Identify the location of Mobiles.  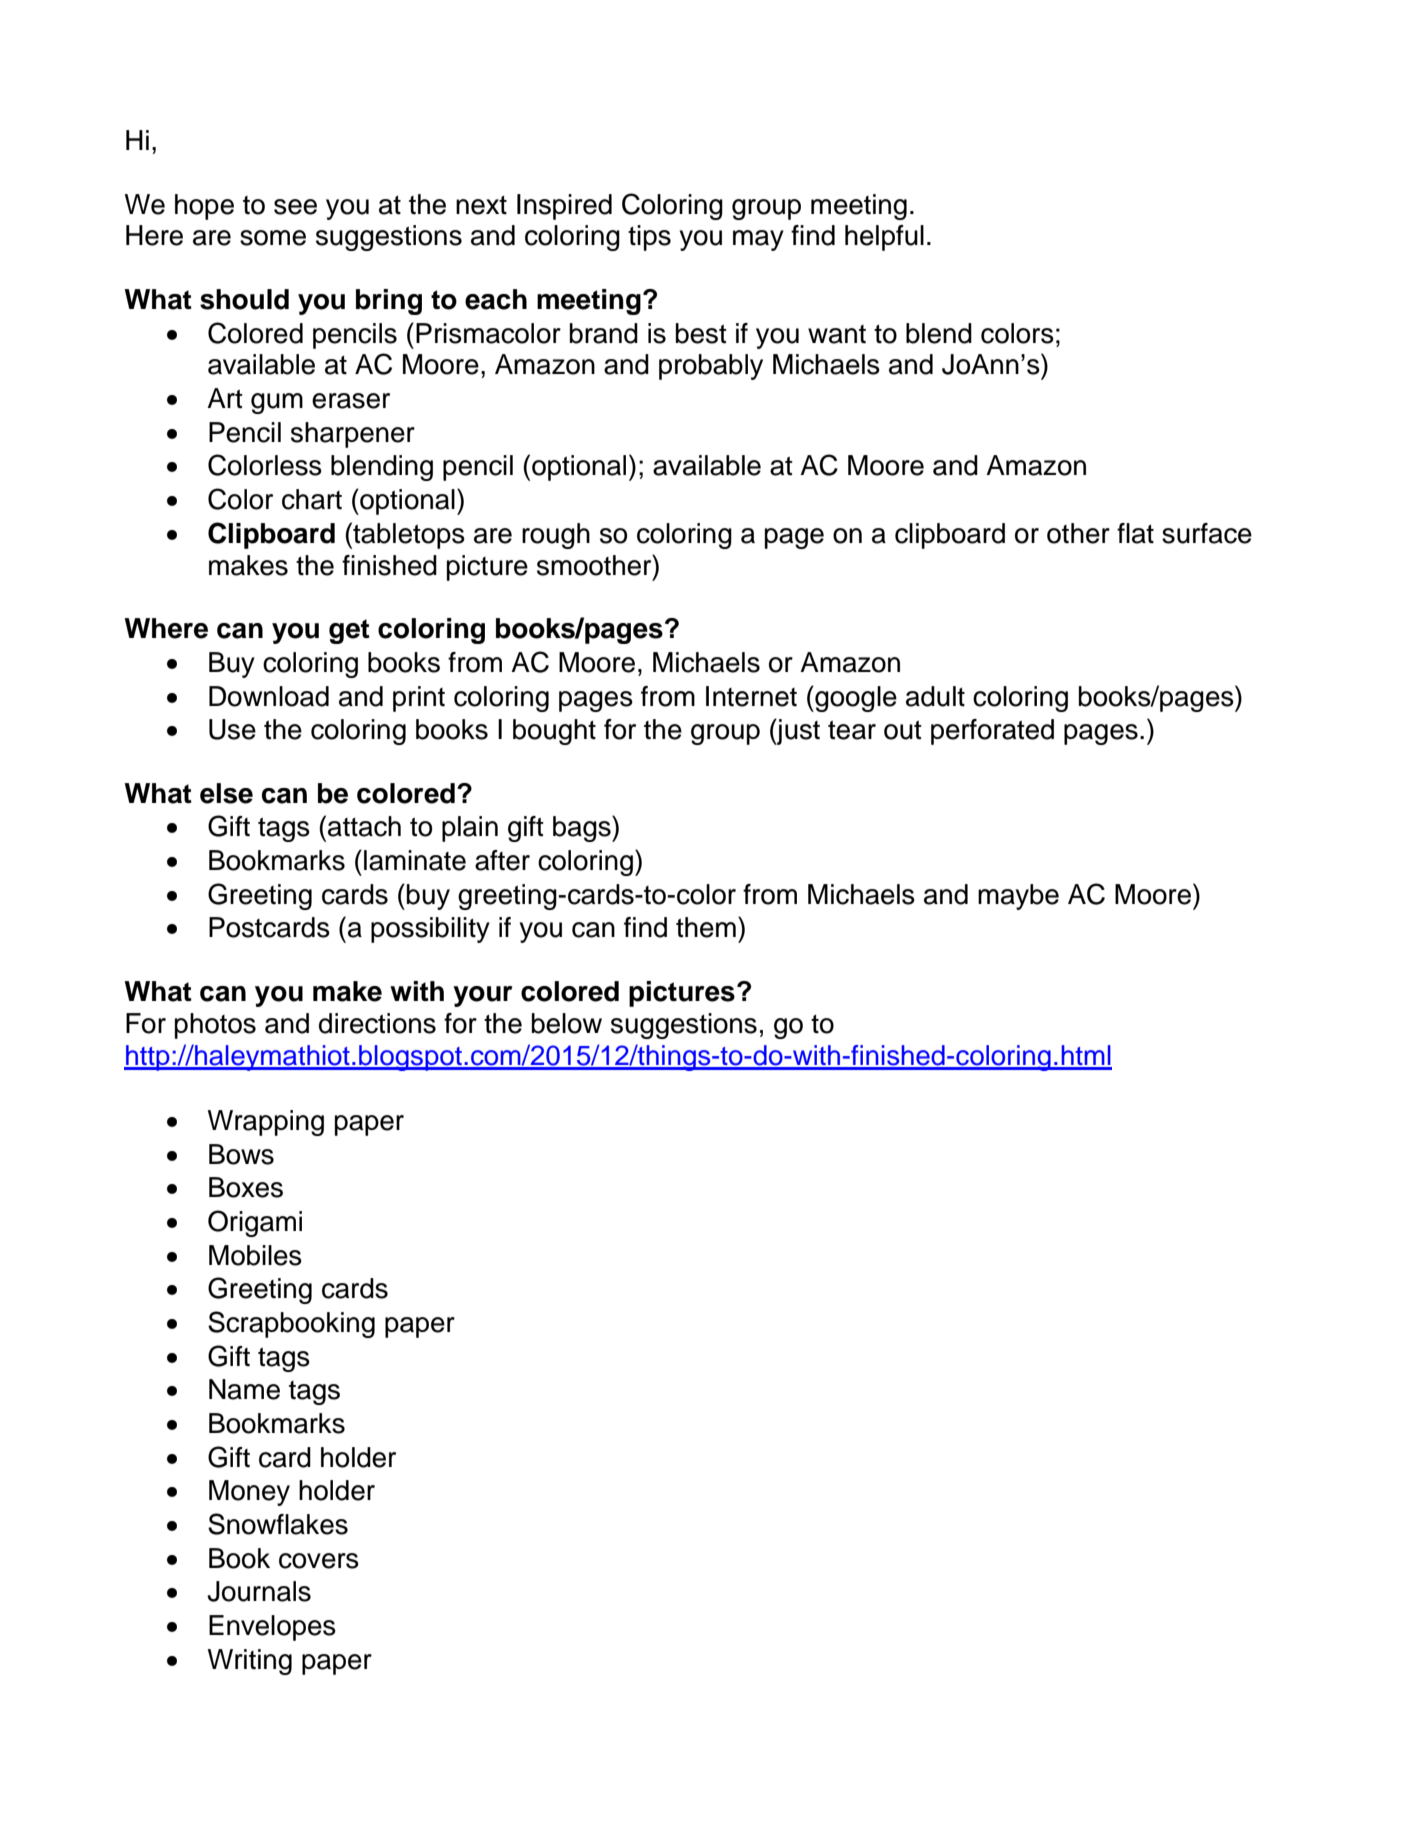
(255, 1255).
